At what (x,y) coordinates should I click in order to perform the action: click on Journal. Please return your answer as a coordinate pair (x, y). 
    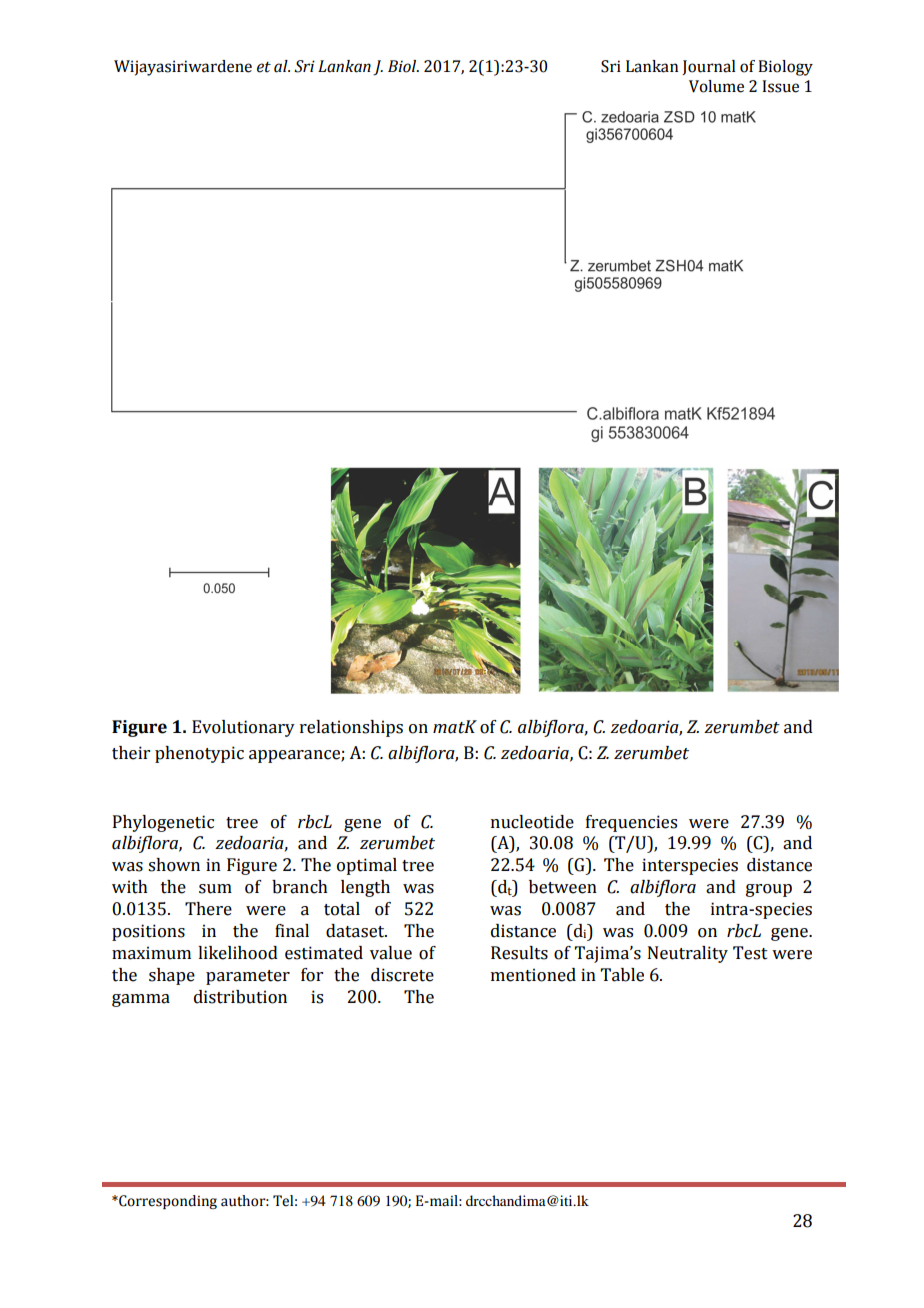
    Looking at the image, I should click on (709, 67).
